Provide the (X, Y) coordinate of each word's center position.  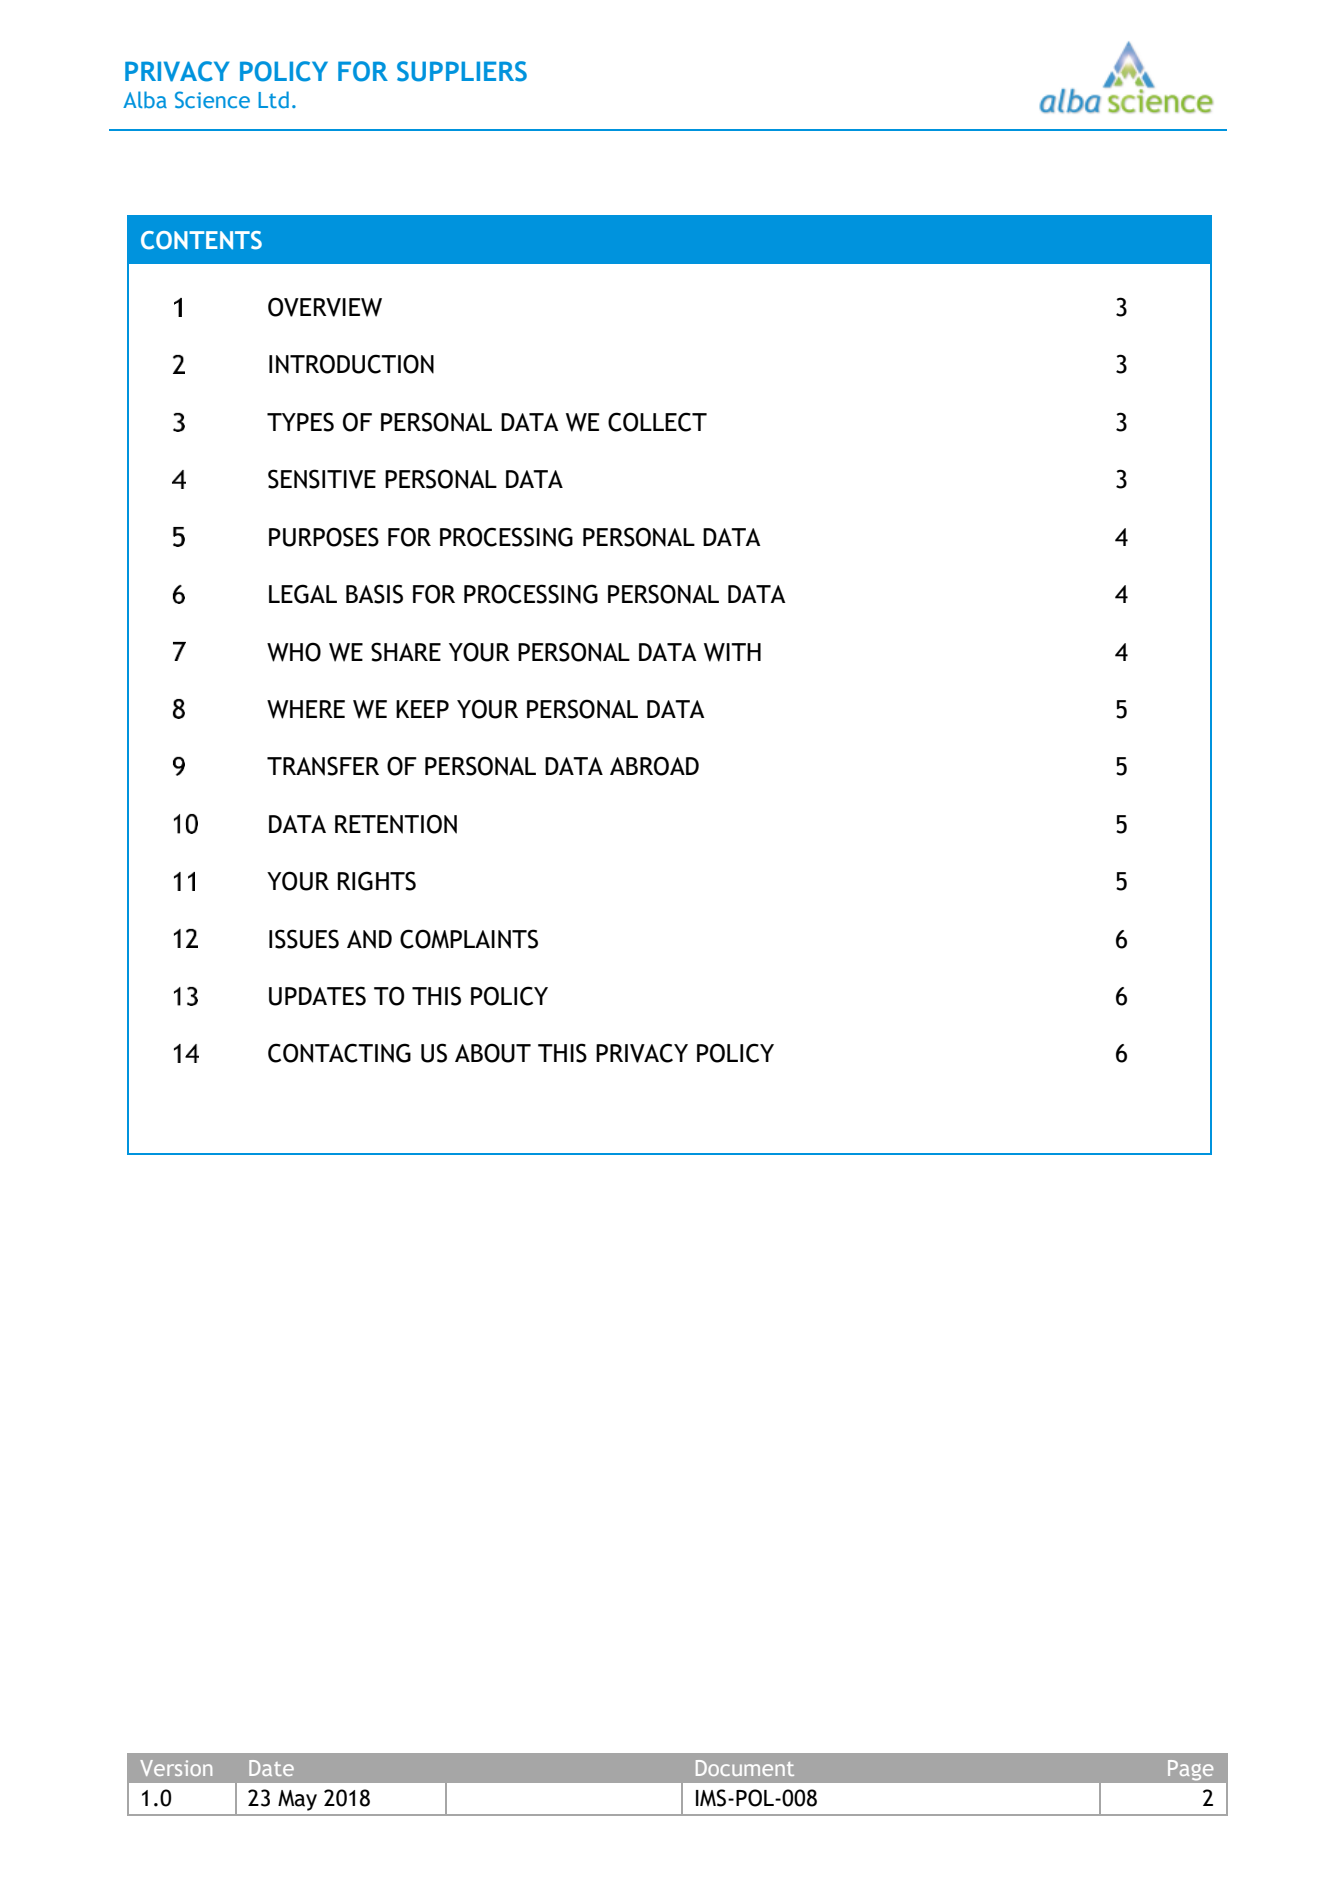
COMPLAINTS (469, 939)
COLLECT (657, 422)
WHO (294, 652)
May (297, 1800)
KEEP (422, 709)
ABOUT (493, 1053)
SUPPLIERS (462, 71)
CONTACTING (339, 1053)
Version (176, 1768)
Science (212, 99)
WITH (732, 652)
